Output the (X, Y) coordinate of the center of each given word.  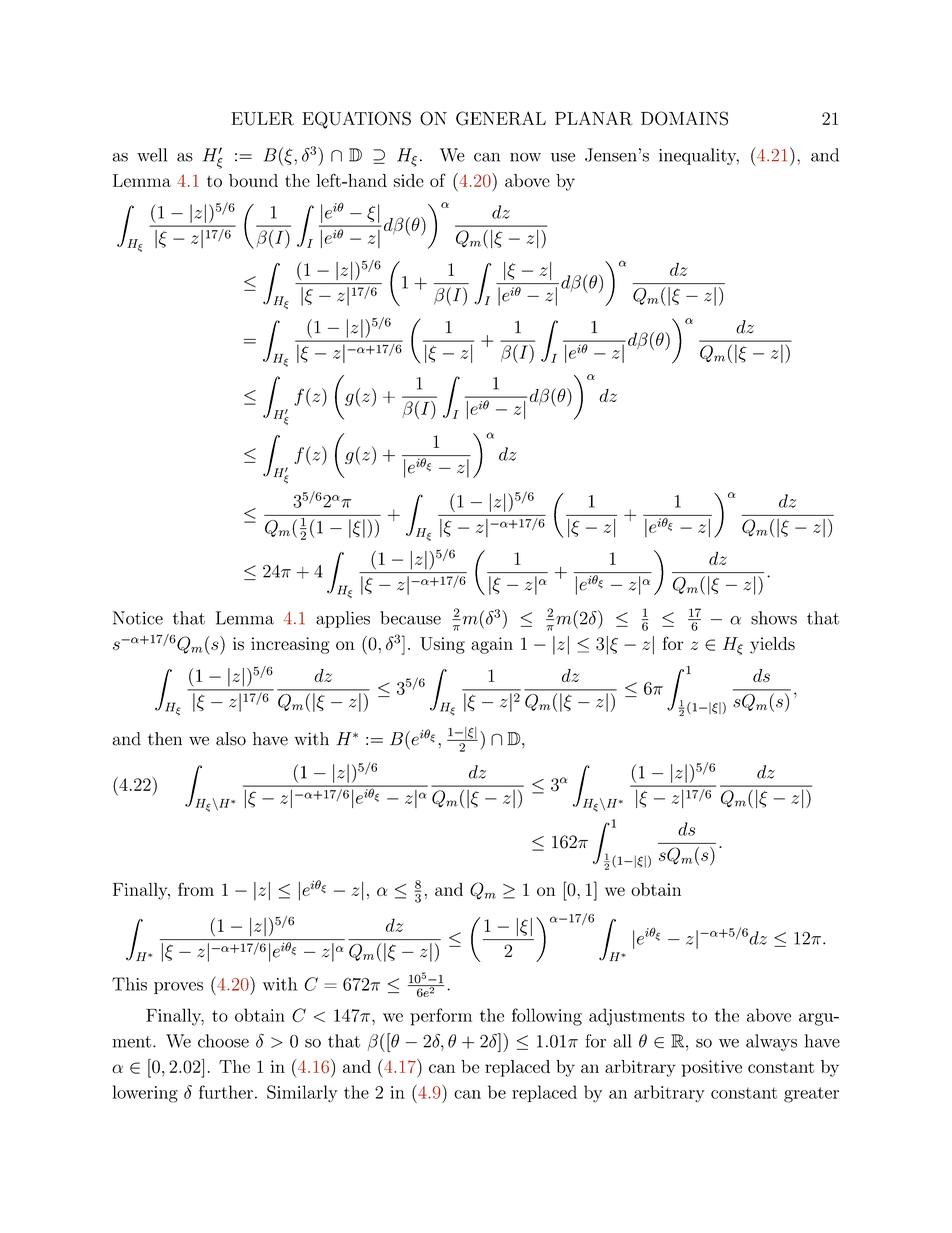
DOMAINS (684, 118)
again (492, 645)
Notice (138, 618)
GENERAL (501, 118)
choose (223, 1041)
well (152, 155)
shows (774, 618)
